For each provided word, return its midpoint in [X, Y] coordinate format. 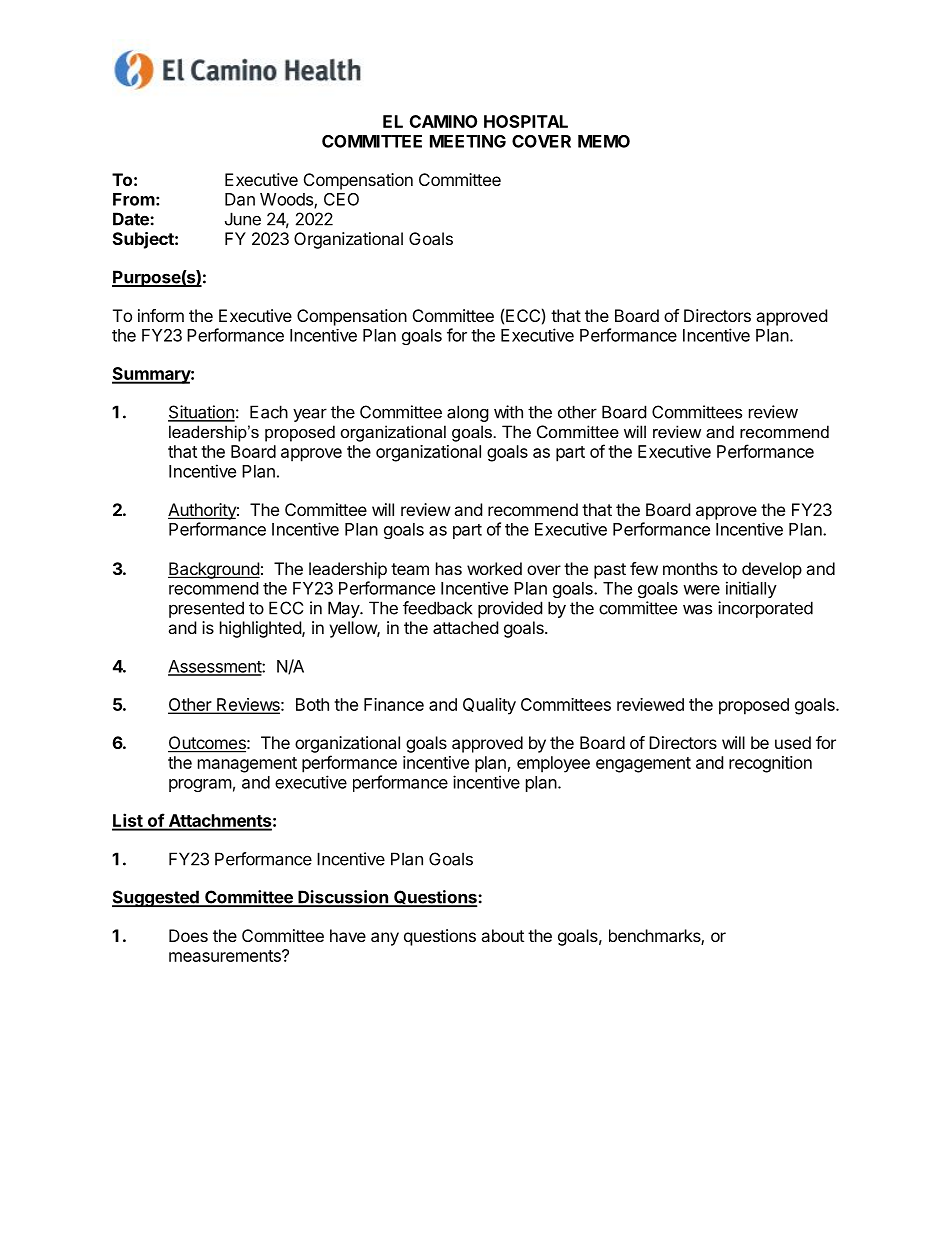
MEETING [468, 141]
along [468, 413]
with [508, 412]
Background [214, 570]
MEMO [604, 141]
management [247, 765]
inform [161, 315]
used [793, 742]
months [690, 568]
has [449, 568]
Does [188, 935]
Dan [240, 199]
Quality [489, 706]
